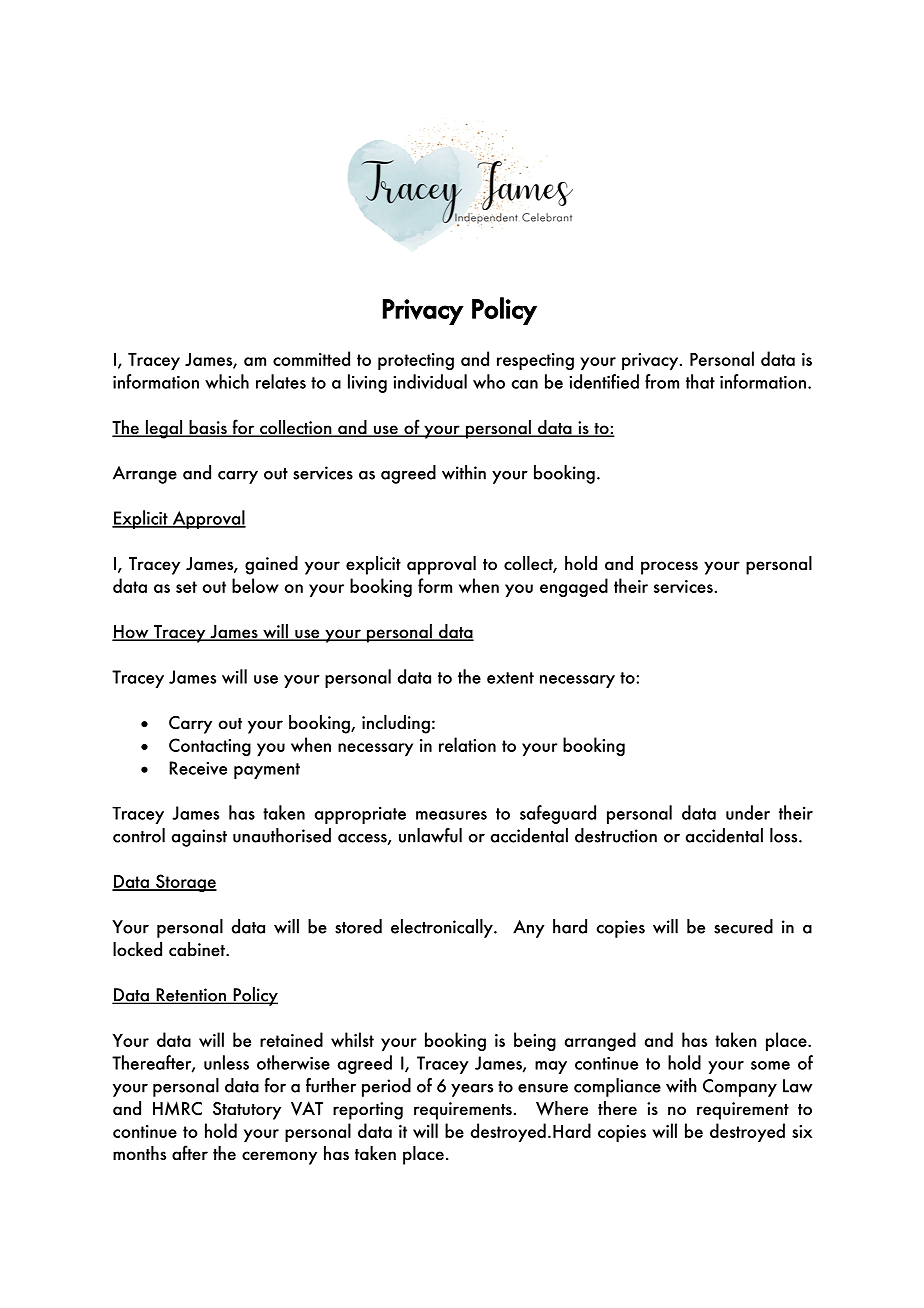 The image size is (924, 1308). What do you see at coordinates (227, 381) in the screenshot?
I see `which` at bounding box center [227, 381].
